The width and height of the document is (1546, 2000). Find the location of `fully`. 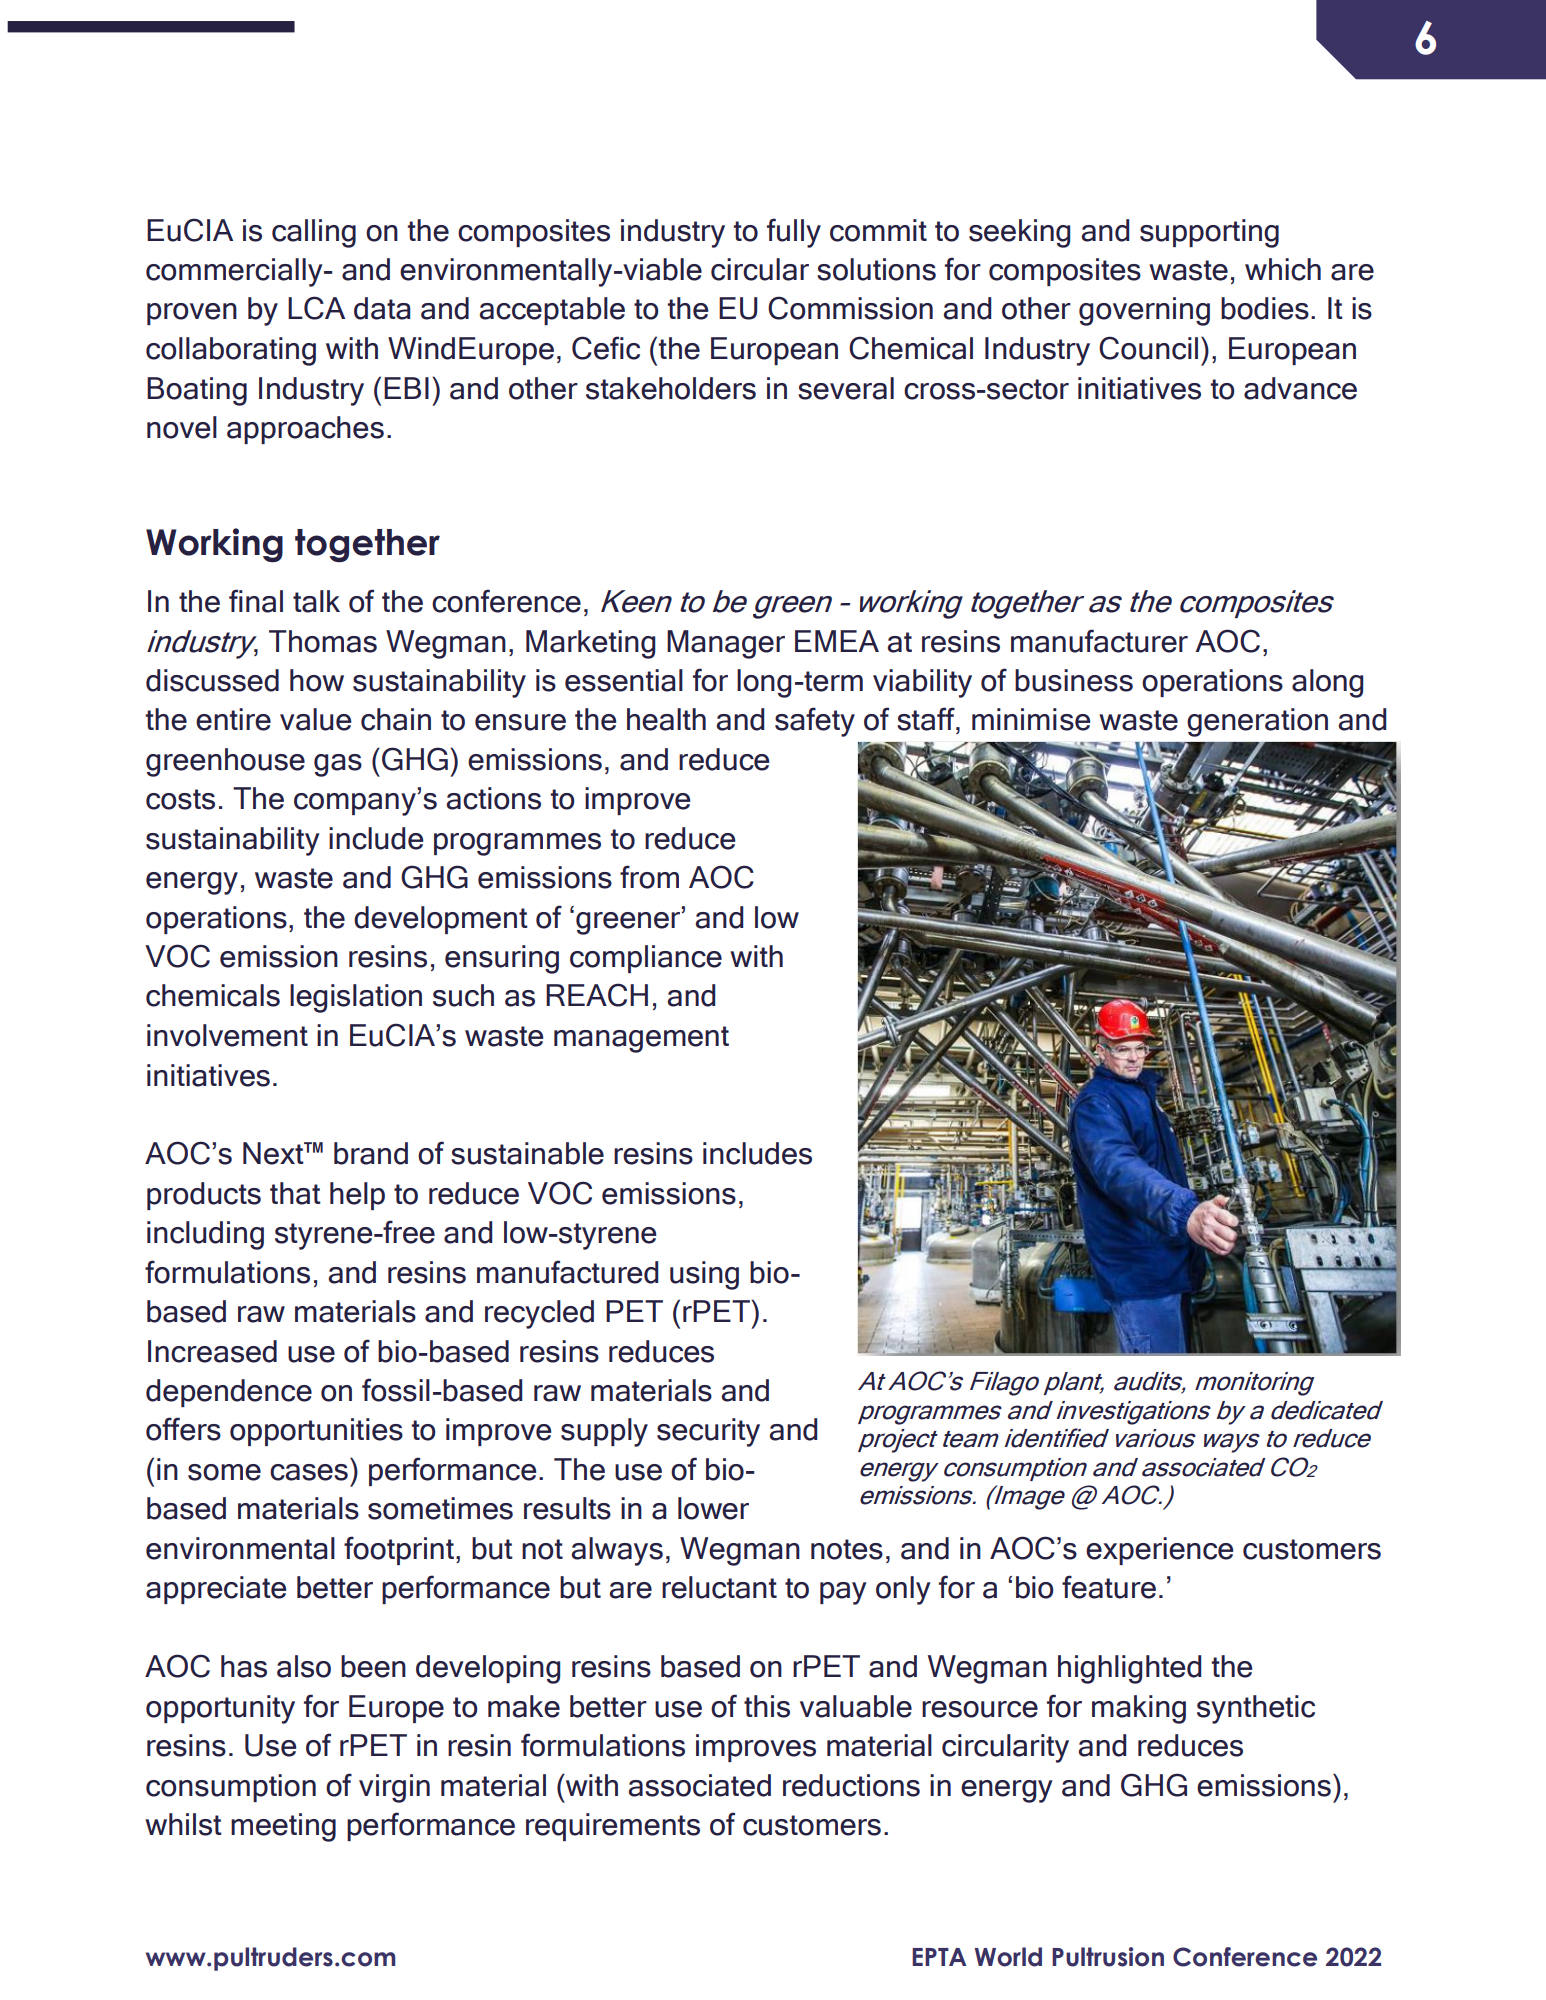

fully is located at coordinates (794, 233).
